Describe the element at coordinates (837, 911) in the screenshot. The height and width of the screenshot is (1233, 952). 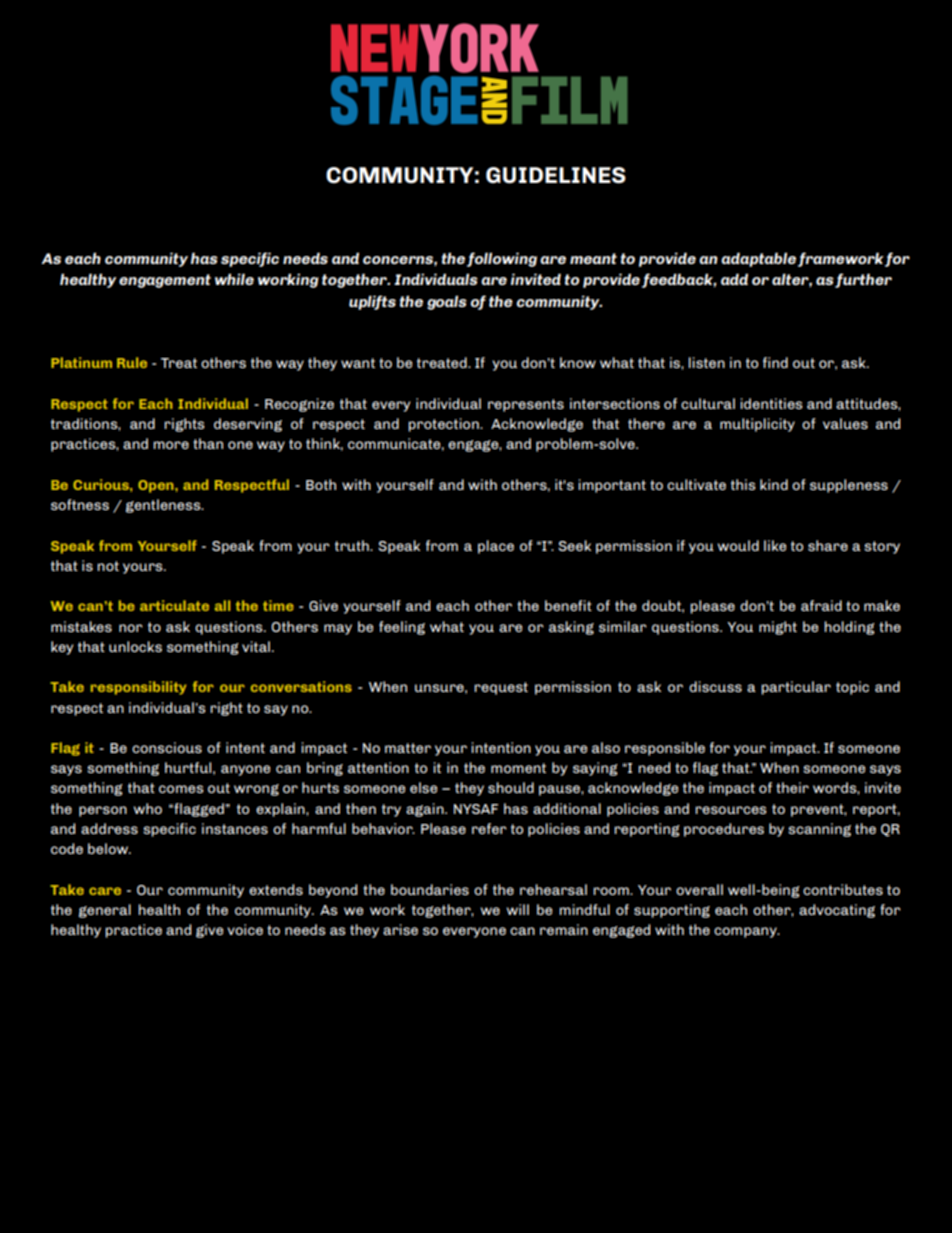
I see `advocating` at that location.
